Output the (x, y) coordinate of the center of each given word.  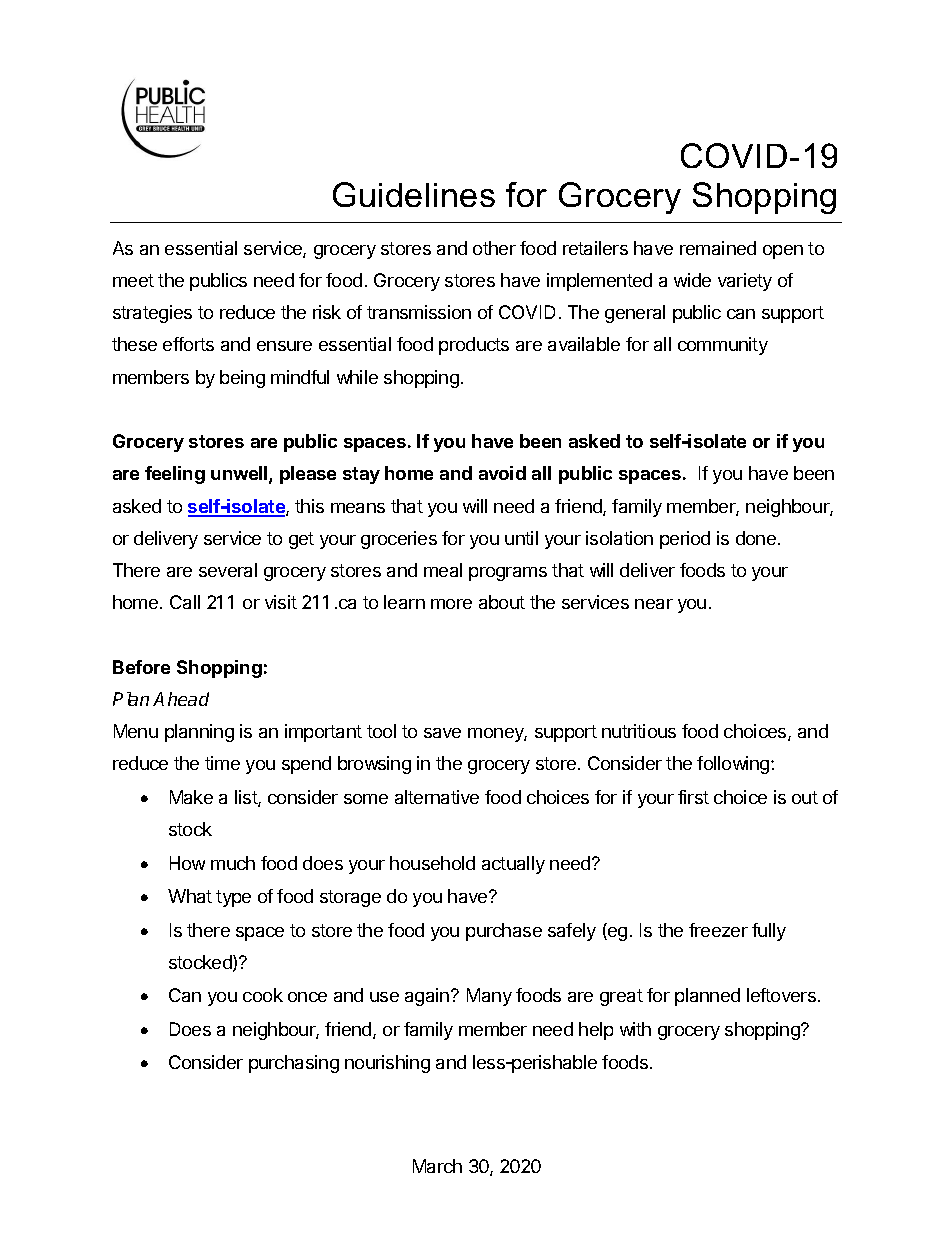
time (222, 763)
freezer (718, 930)
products (474, 346)
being (242, 379)
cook (263, 995)
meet (133, 280)
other (494, 248)
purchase (504, 932)
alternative (437, 797)
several (228, 570)
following (734, 765)
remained (718, 248)
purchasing (294, 1064)
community (723, 346)
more (451, 604)
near (654, 604)
